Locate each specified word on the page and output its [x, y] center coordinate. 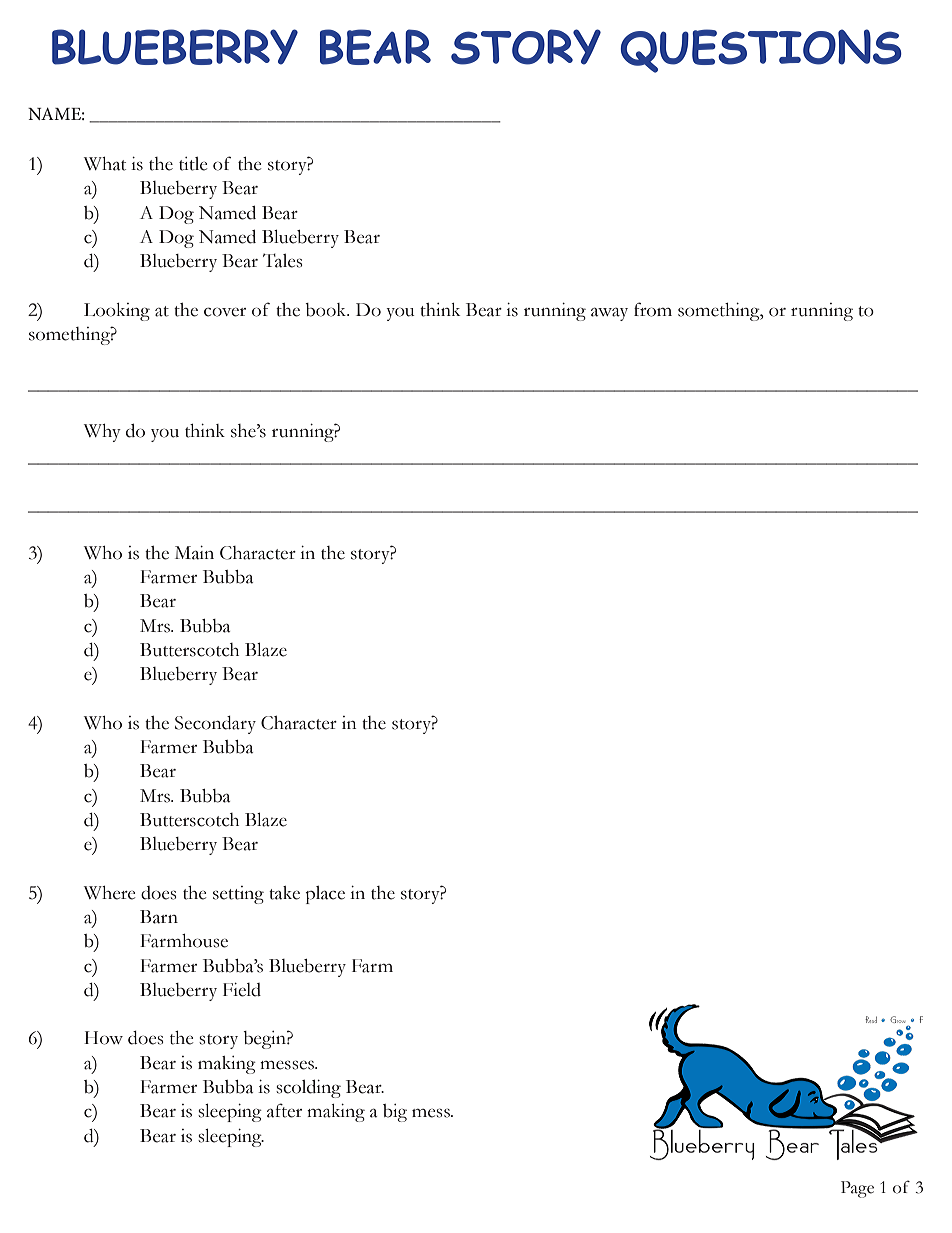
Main [194, 553]
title [193, 164]
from [653, 309]
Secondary [215, 725]
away [609, 314]
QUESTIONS [761, 51]
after [284, 1110]
